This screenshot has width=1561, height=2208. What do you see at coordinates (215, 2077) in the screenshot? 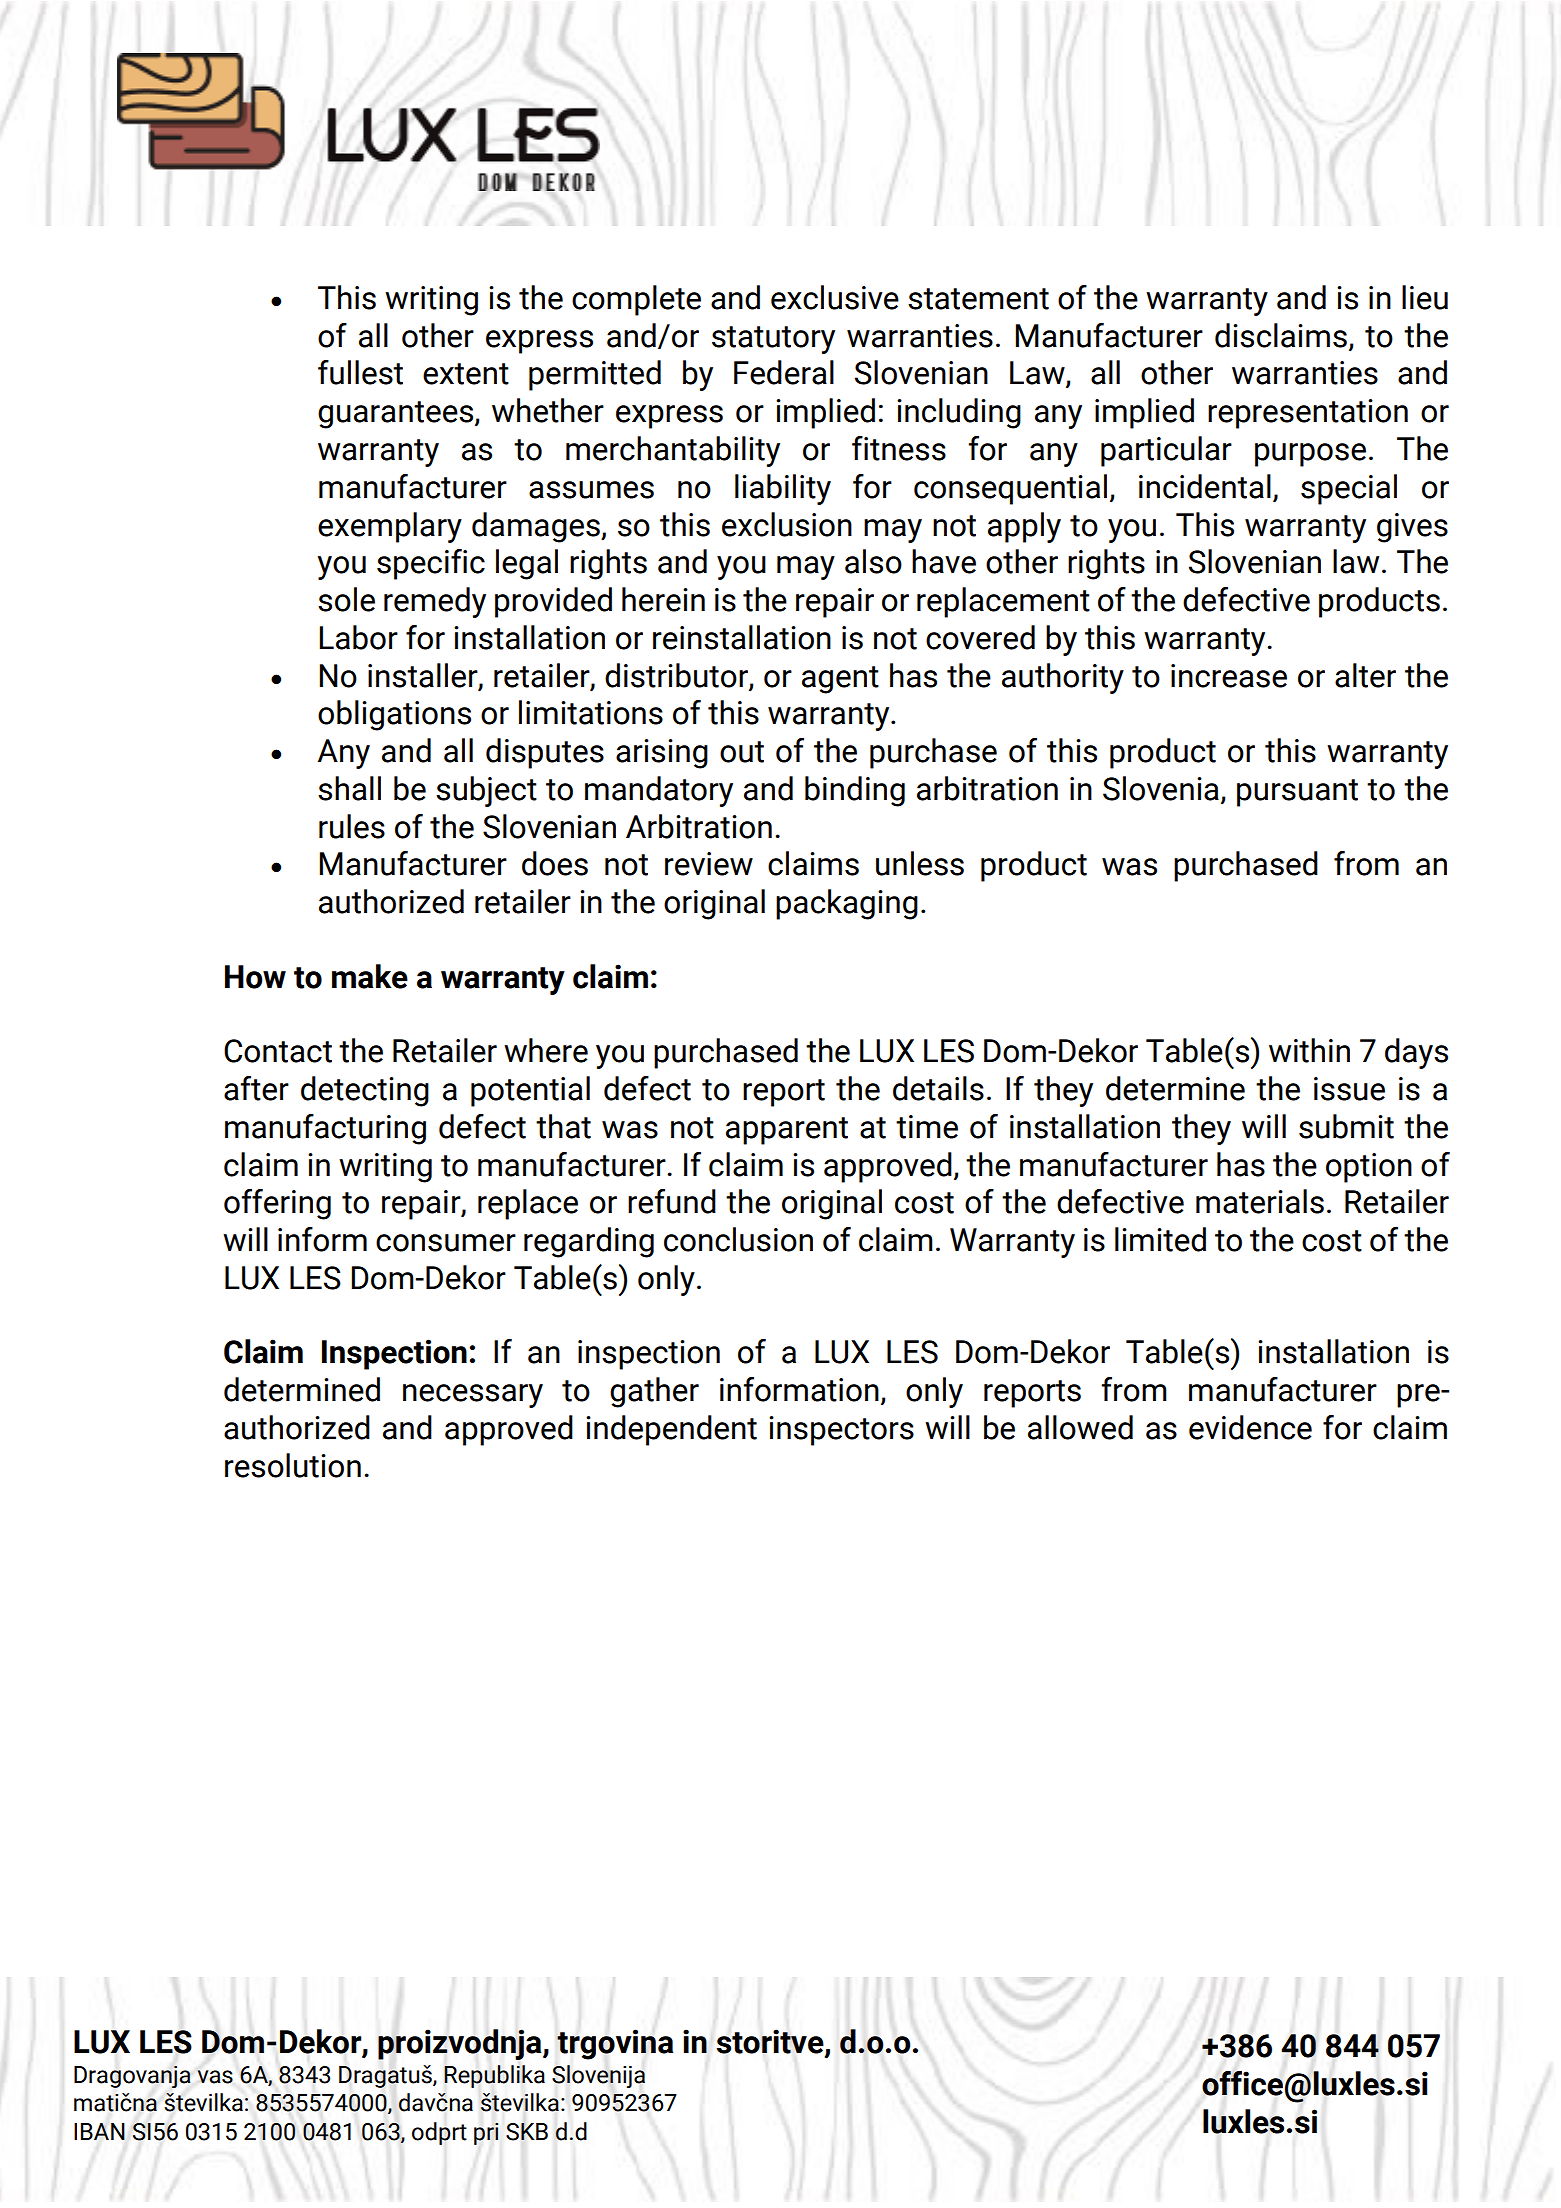
I see `vas` at bounding box center [215, 2077].
